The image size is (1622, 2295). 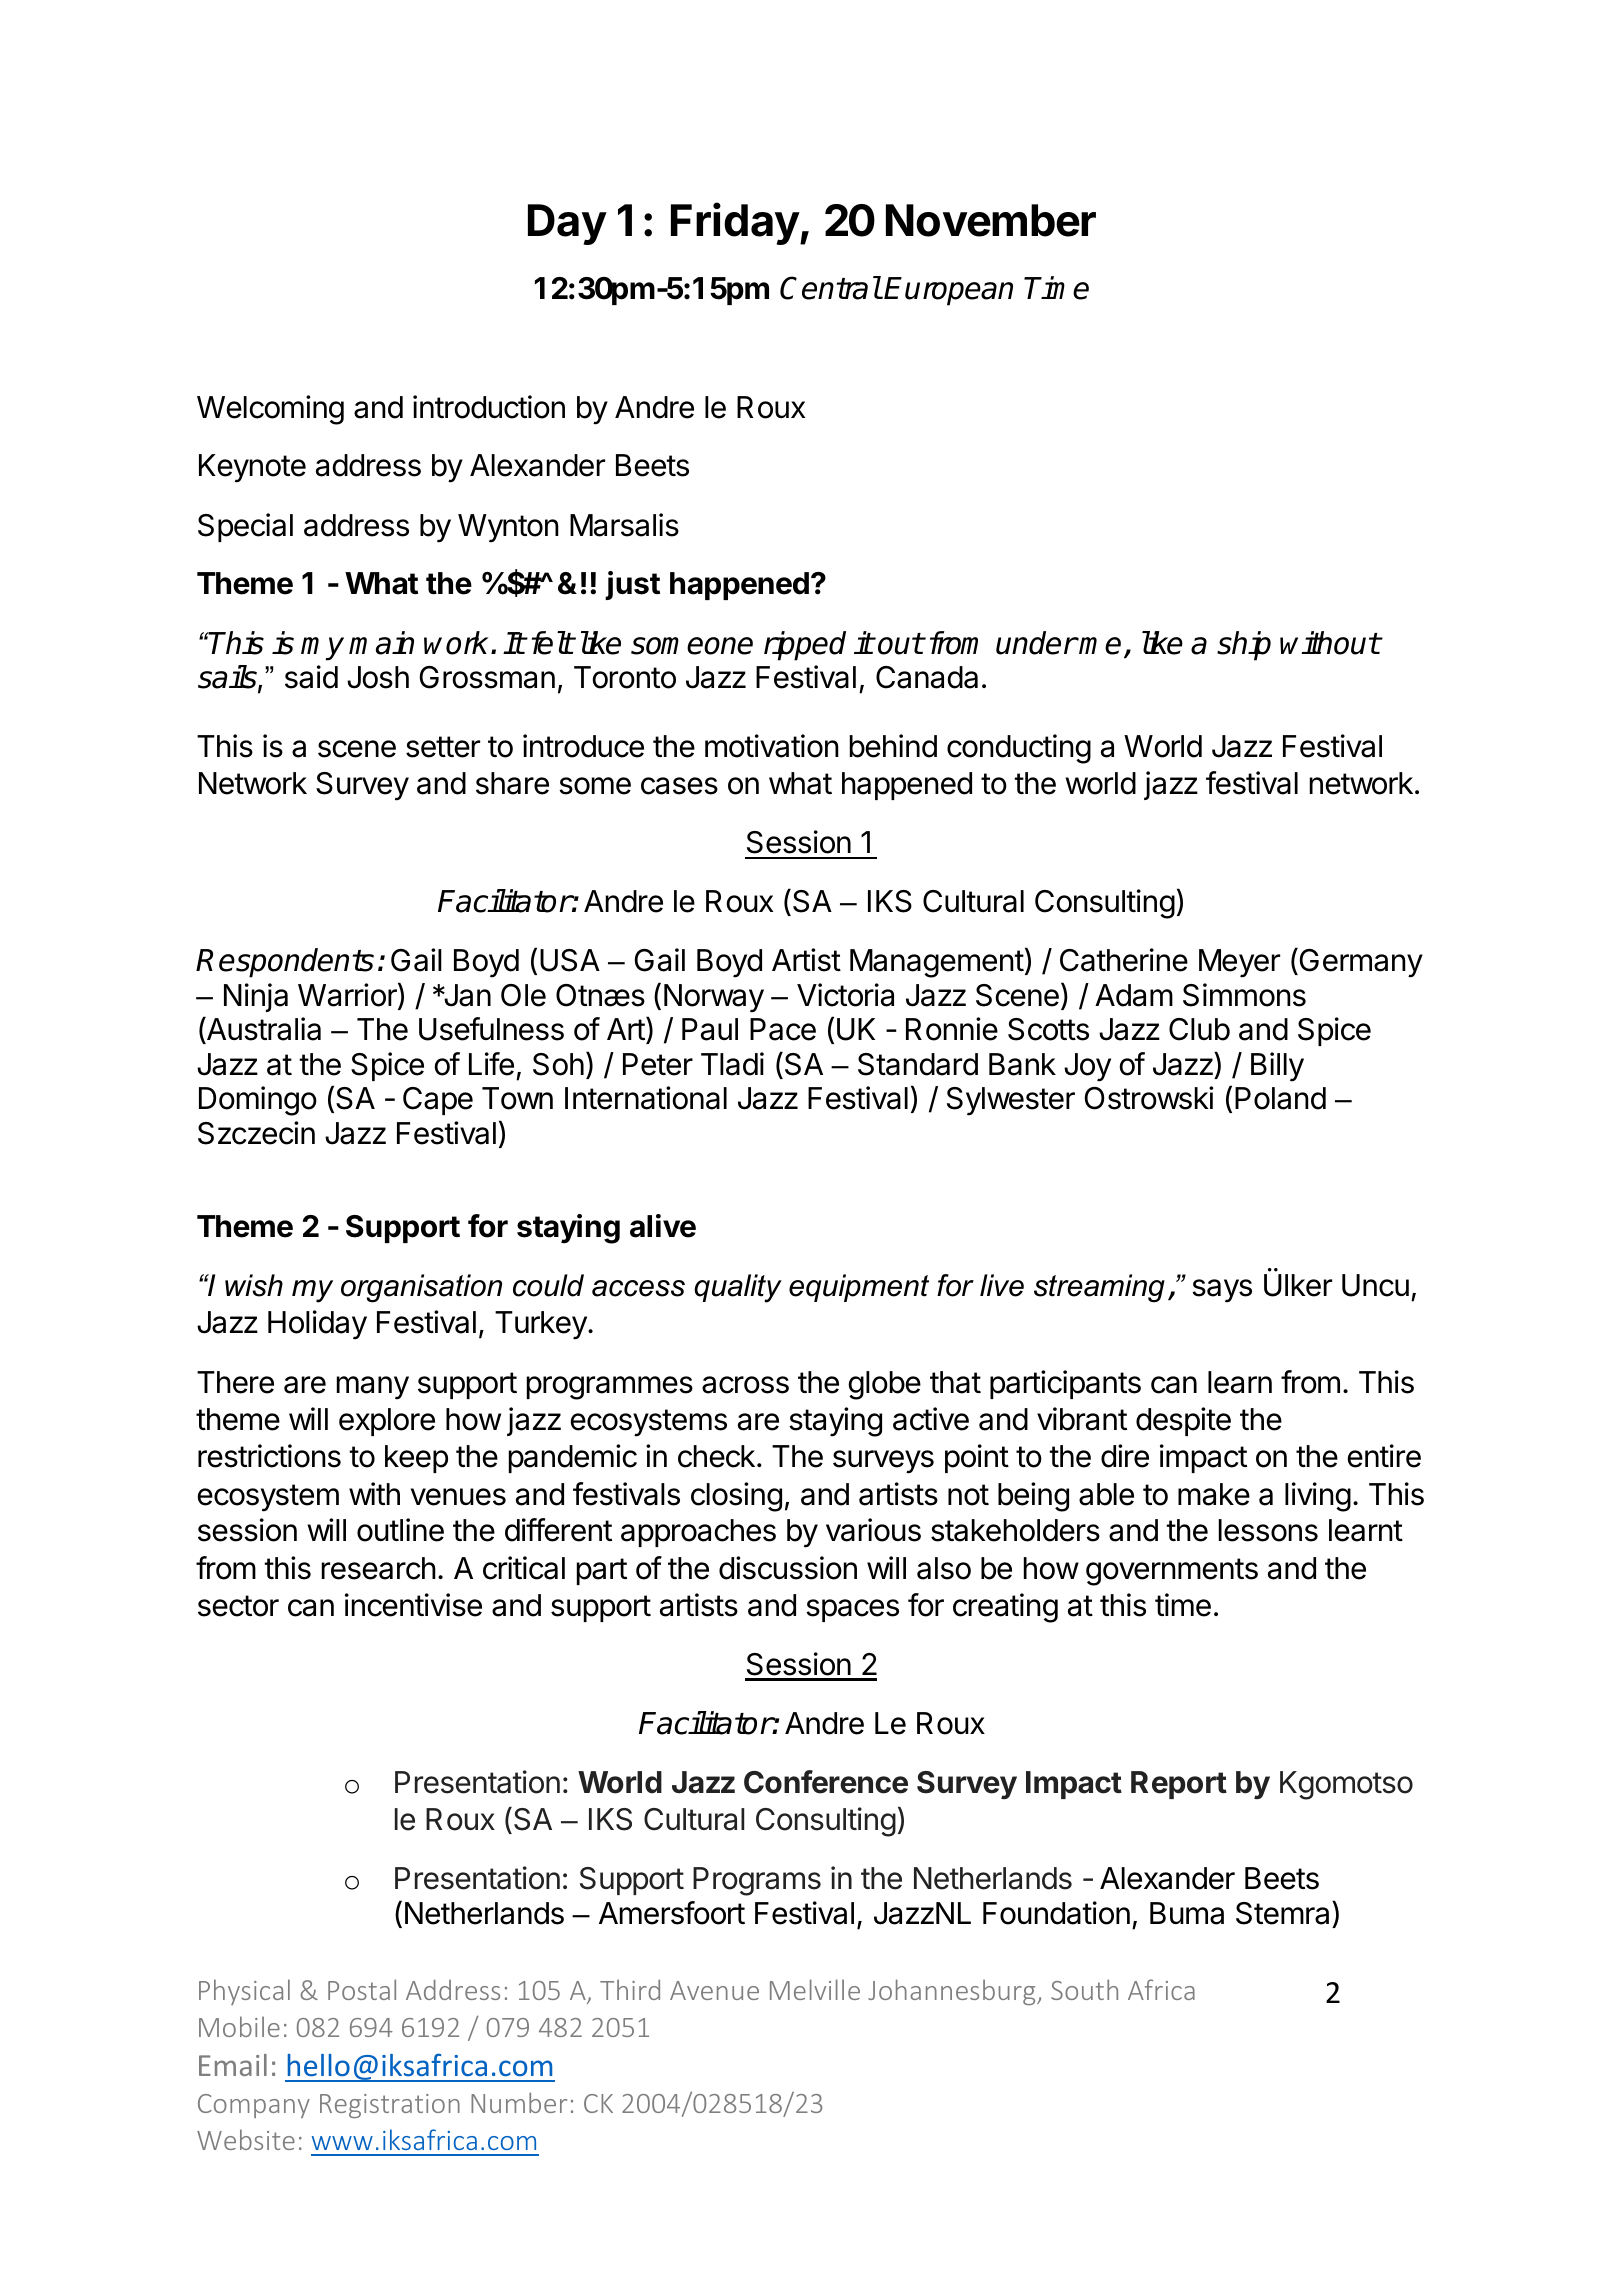 What do you see at coordinates (736, 224) in the image?
I see `Friday` at bounding box center [736, 224].
